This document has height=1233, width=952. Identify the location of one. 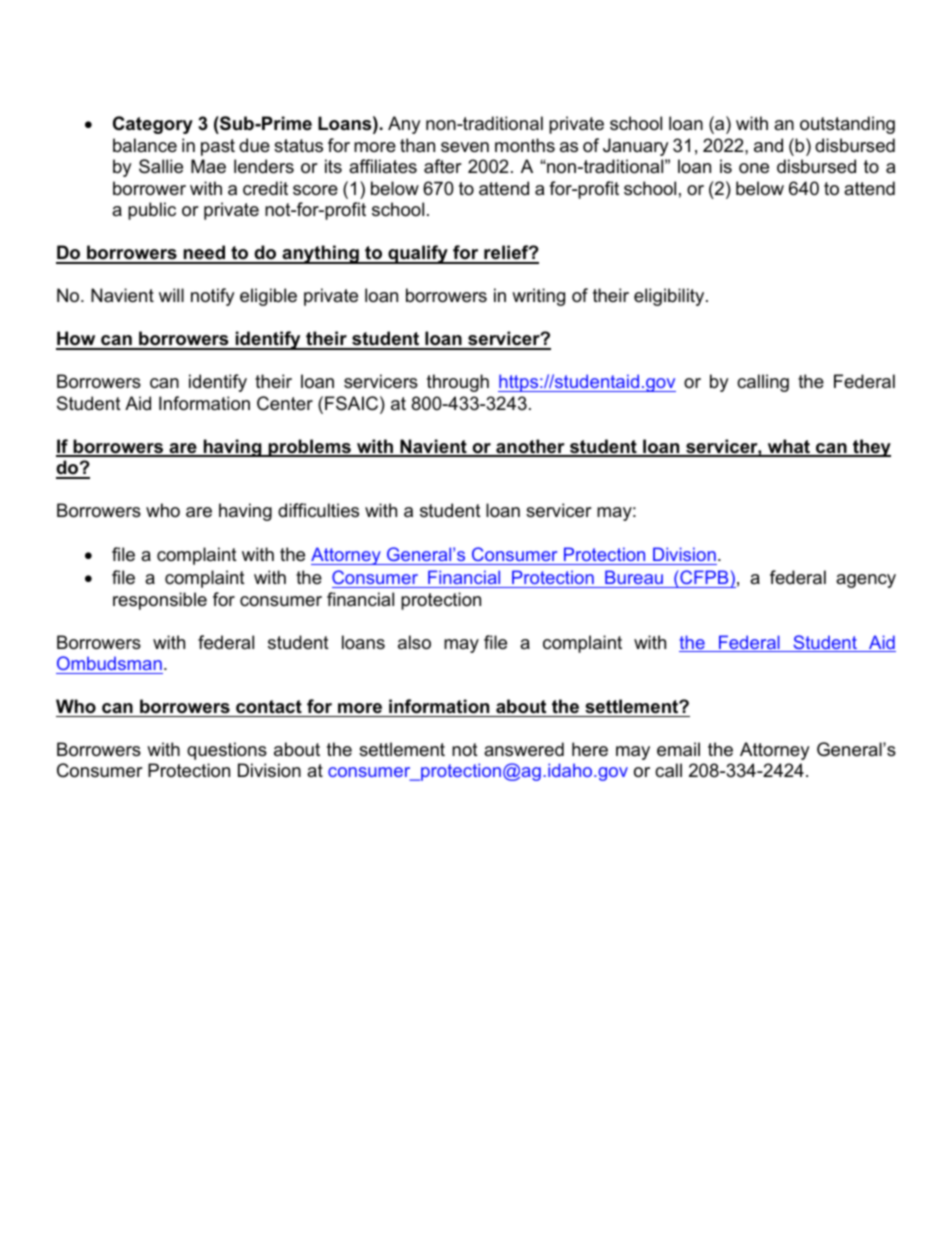
(754, 168).
